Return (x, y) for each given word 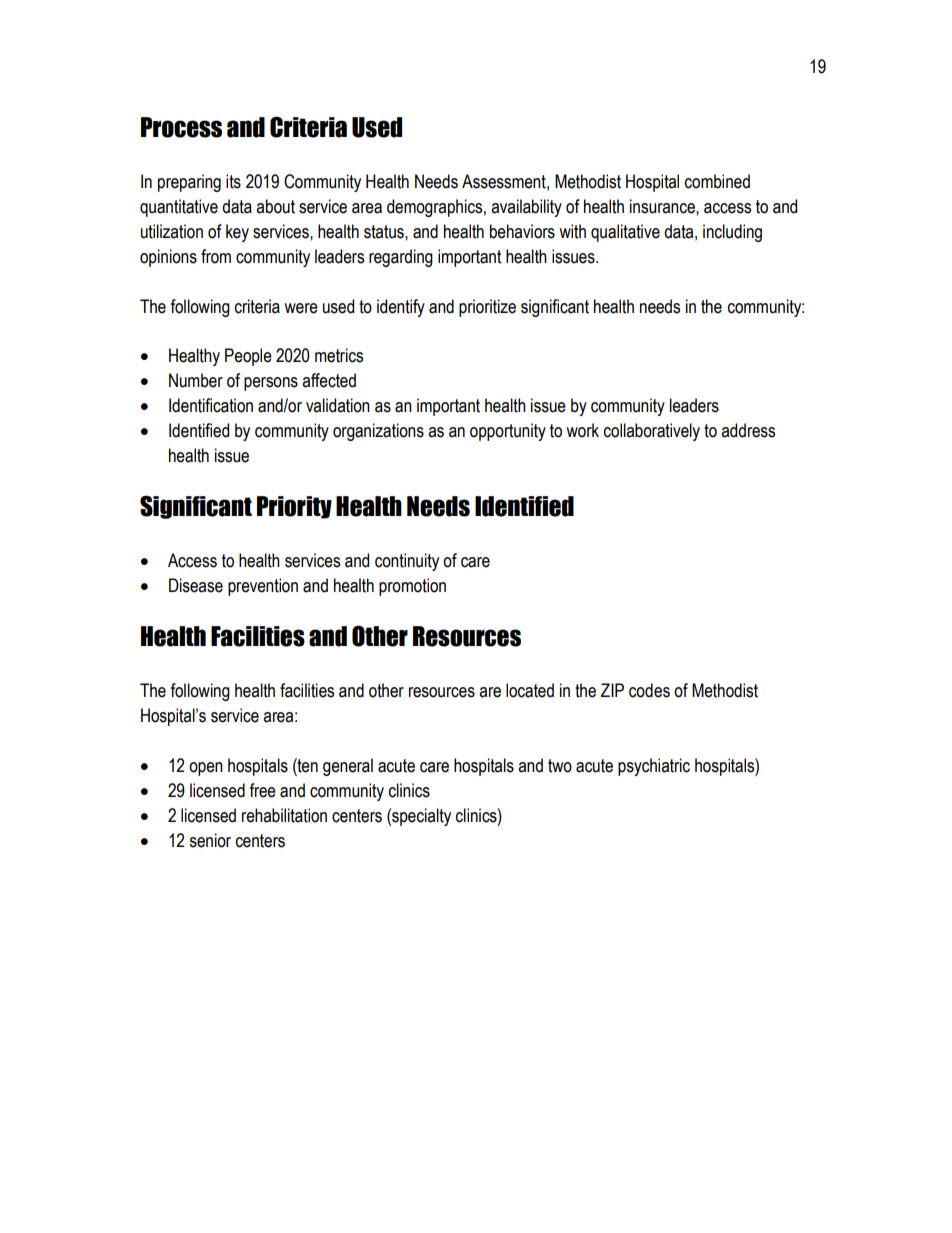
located (530, 690)
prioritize (487, 308)
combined (717, 181)
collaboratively (652, 432)
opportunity (508, 432)
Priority (294, 507)
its (233, 181)
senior (210, 840)
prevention (263, 587)
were (301, 308)
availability (526, 208)
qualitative (625, 233)
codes (649, 690)
